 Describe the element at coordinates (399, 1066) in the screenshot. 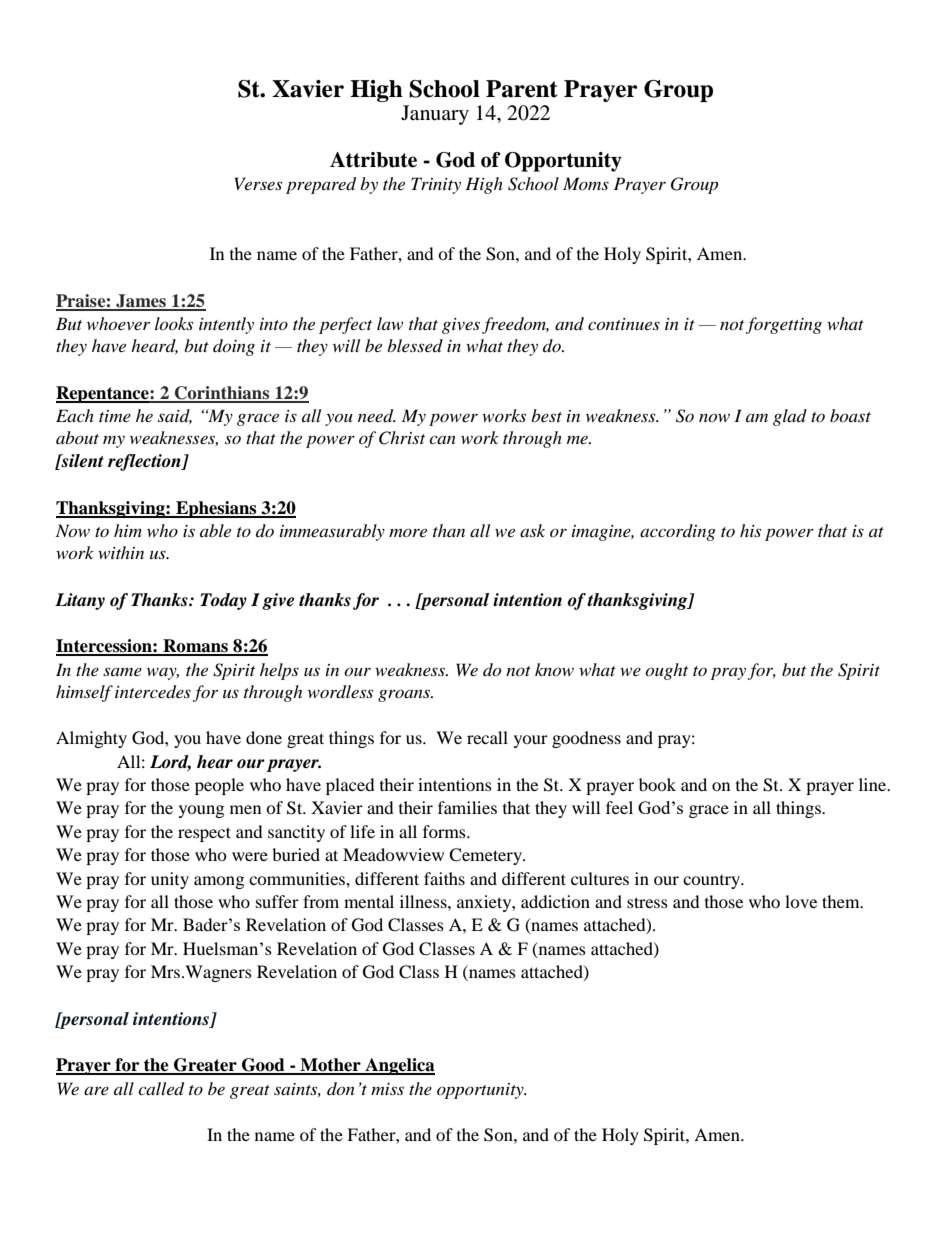

I see `Angelica` at that location.
